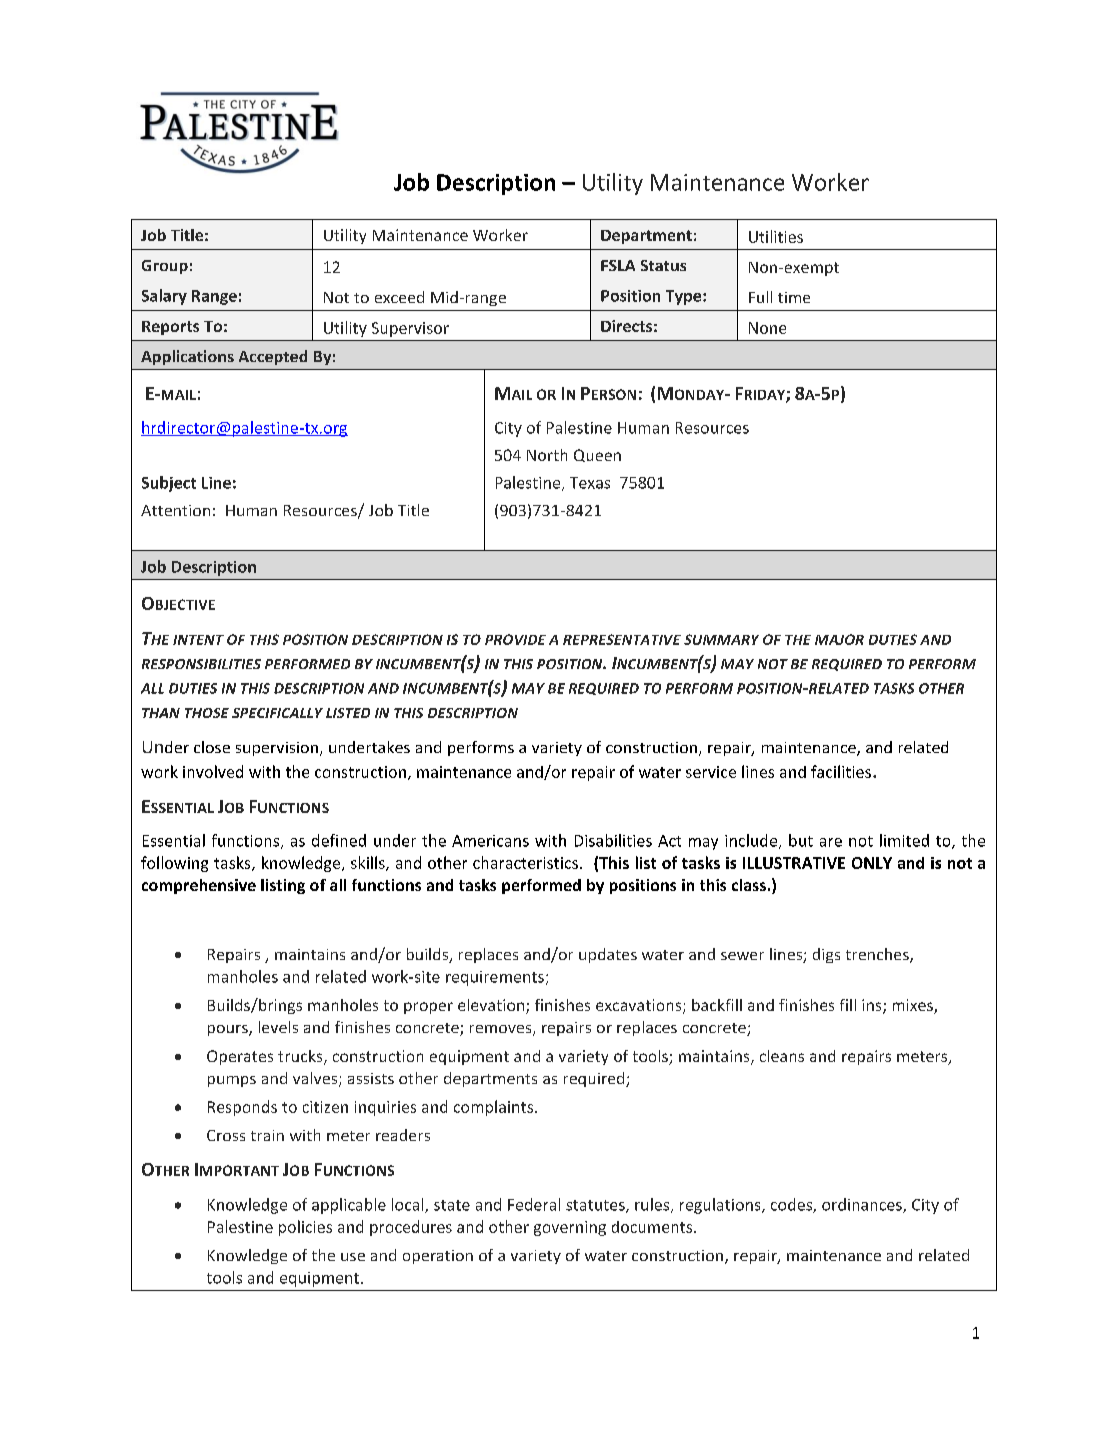 The image size is (1111, 1438). What do you see at coordinates (165, 267) in the screenshot?
I see `Group` at bounding box center [165, 267].
